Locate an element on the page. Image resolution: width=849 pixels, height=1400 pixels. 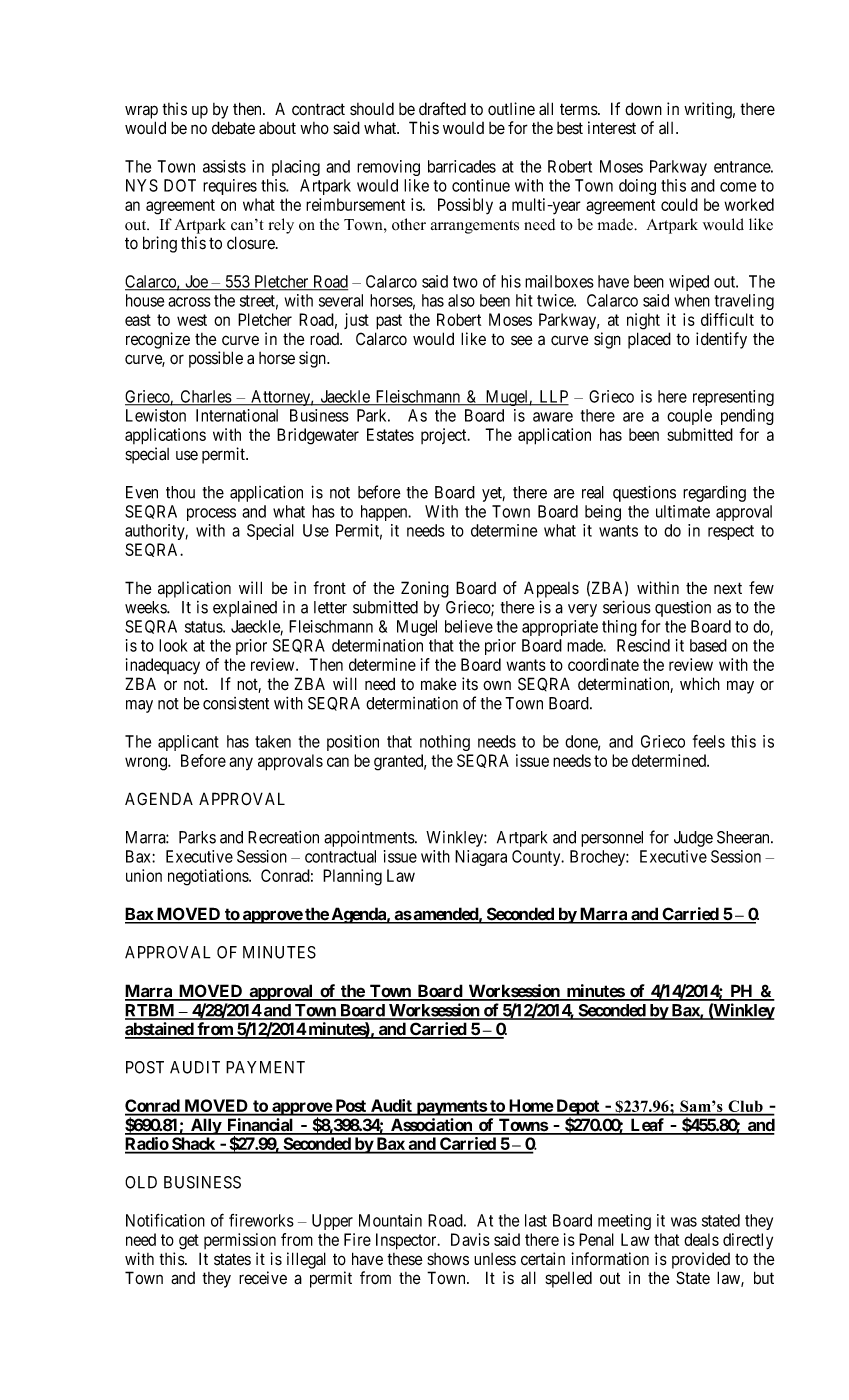
happen is located at coordinates (385, 513).
